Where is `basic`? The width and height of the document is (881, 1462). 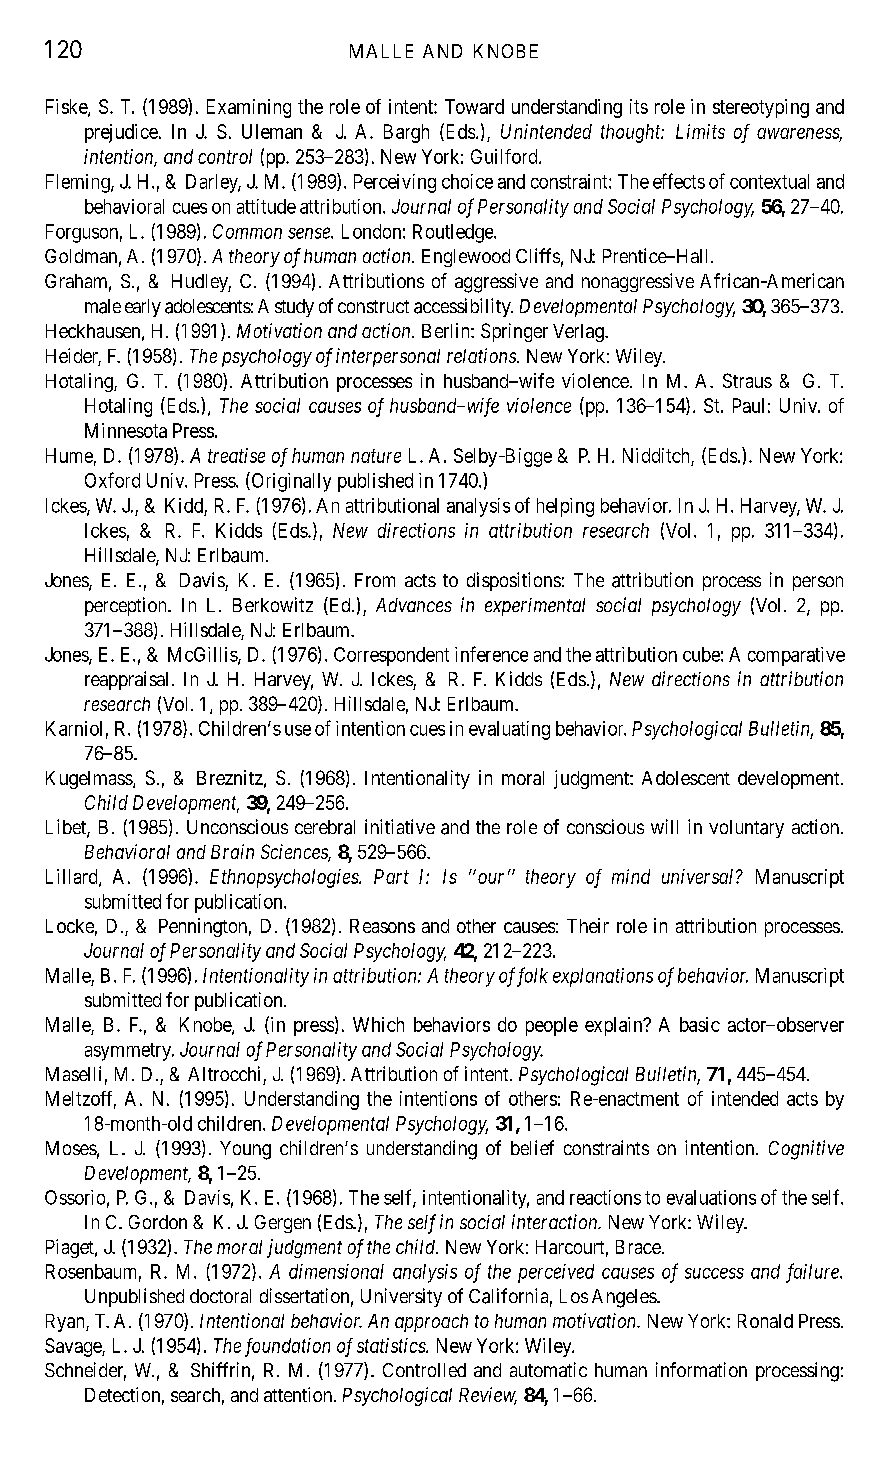 basic is located at coordinates (700, 1024).
